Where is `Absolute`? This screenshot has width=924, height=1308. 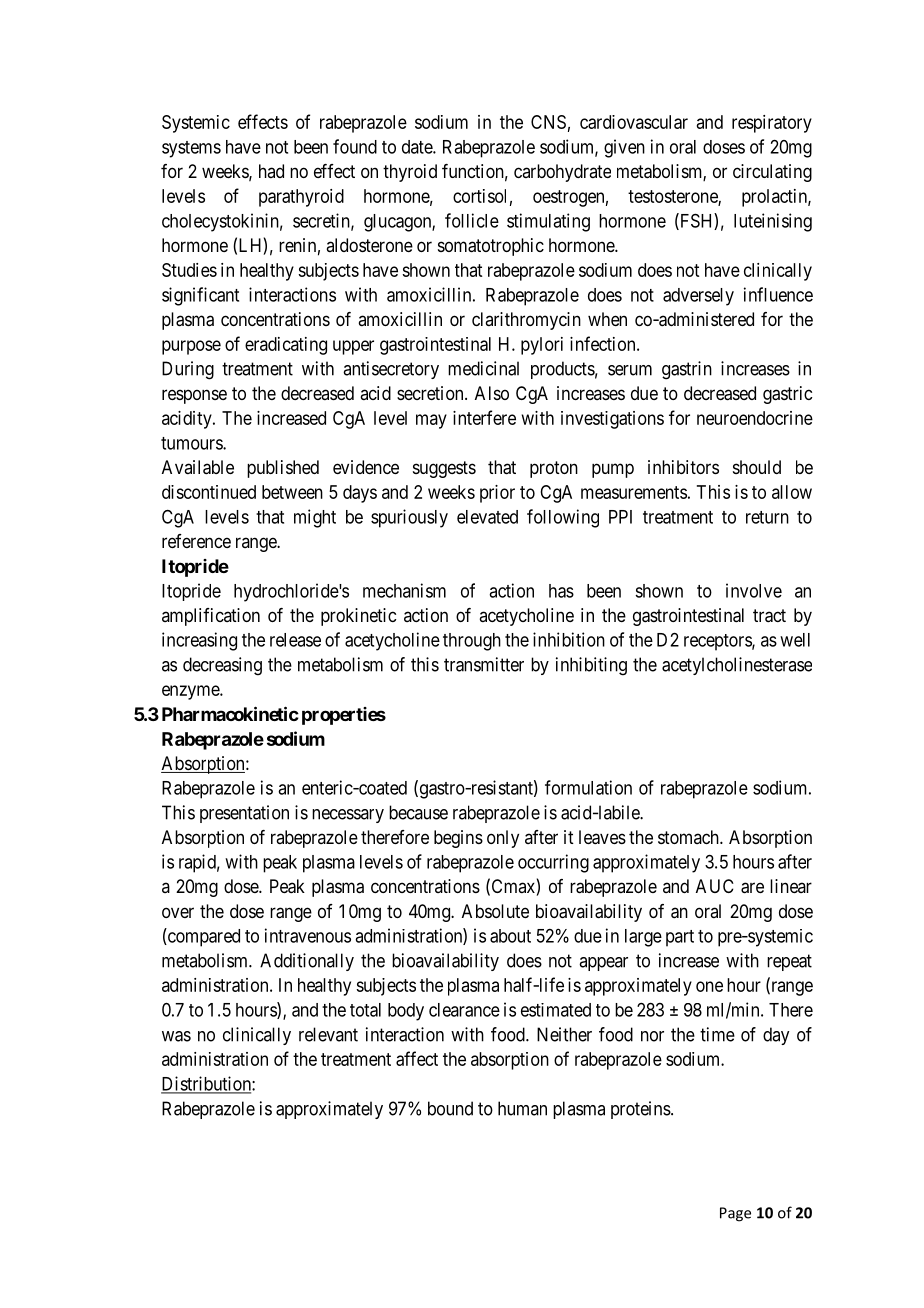 Absolute is located at coordinates (495, 911).
